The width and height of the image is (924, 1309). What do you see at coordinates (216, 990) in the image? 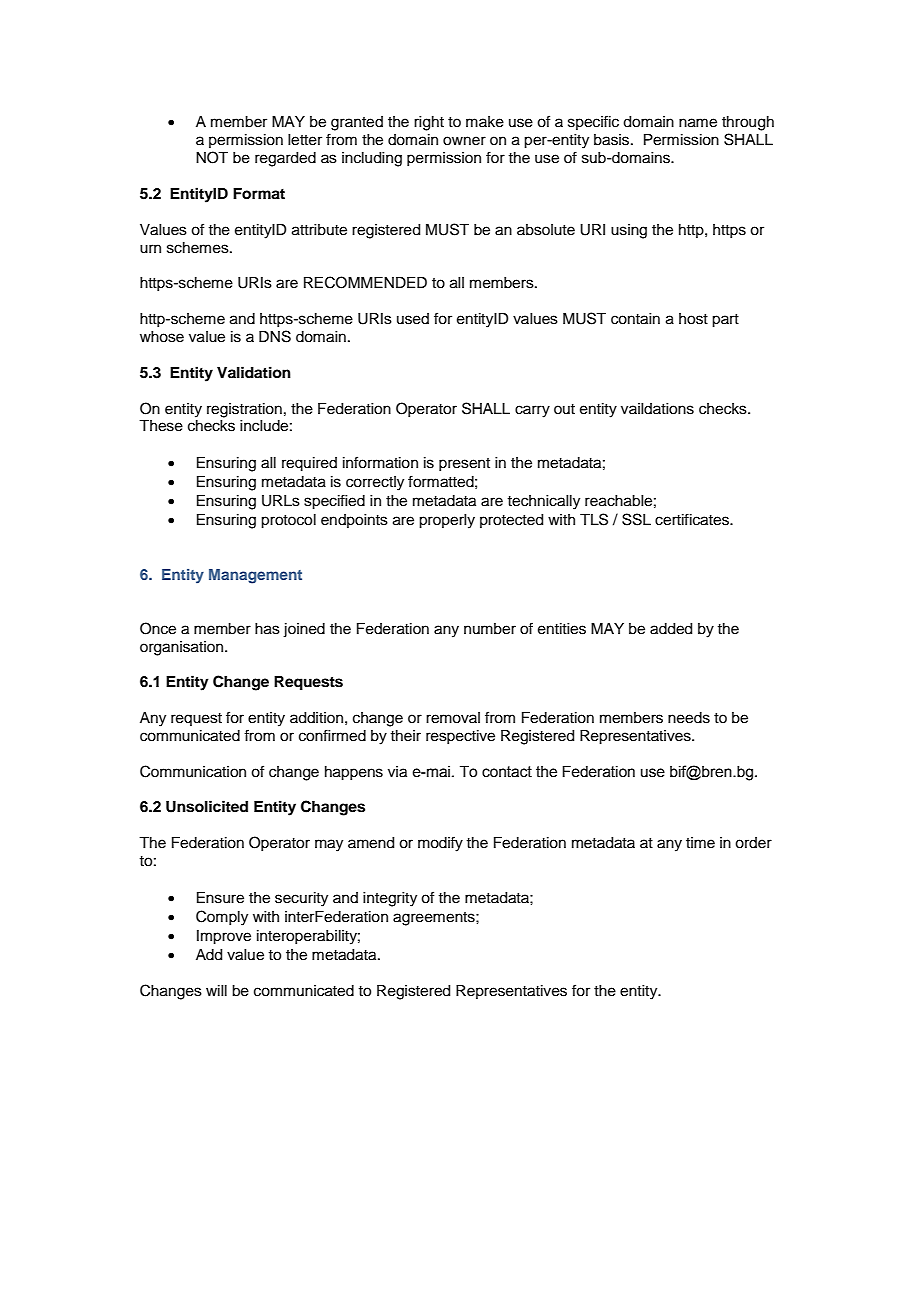
I see `will` at bounding box center [216, 990].
